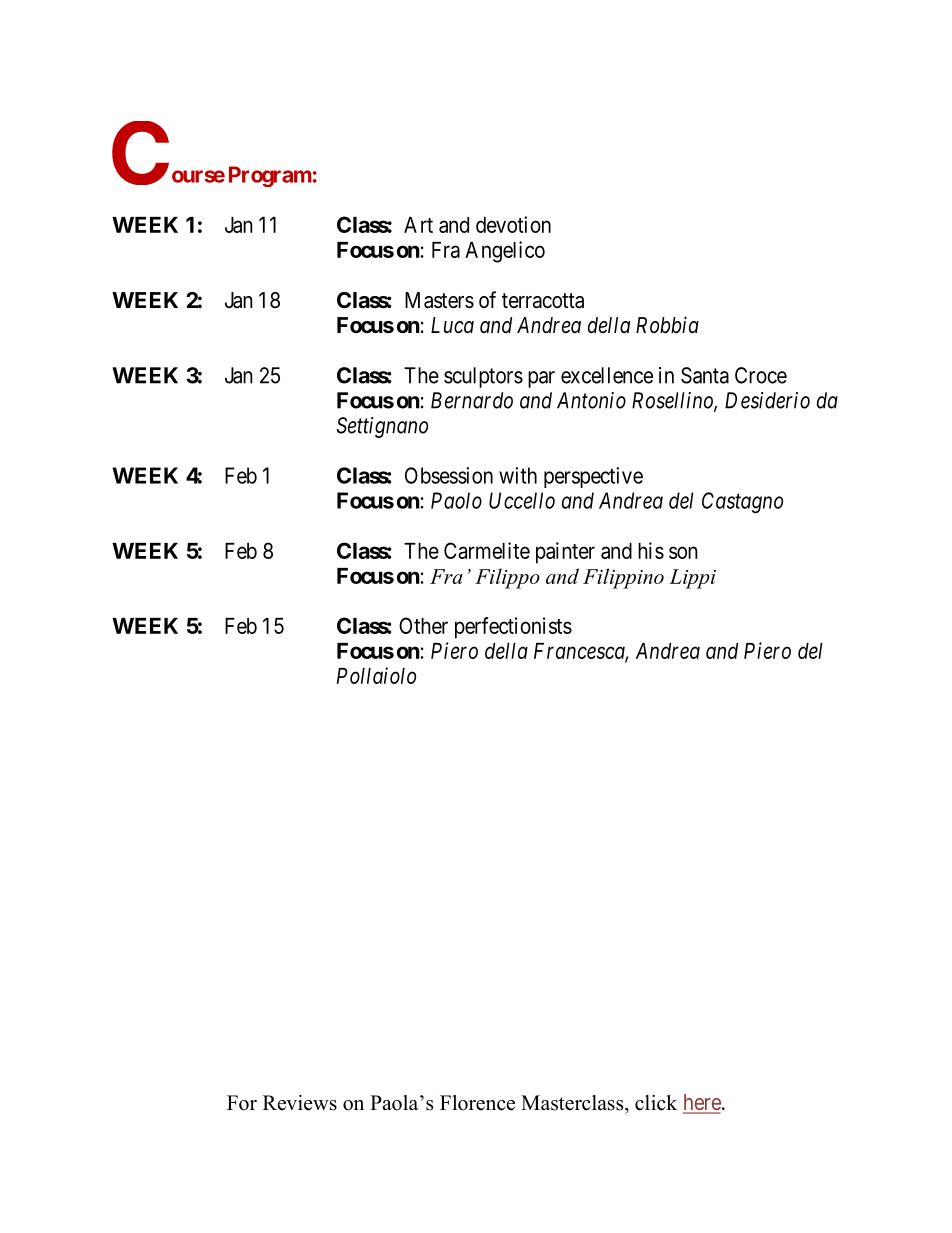  I want to click on click, so click(656, 1103).
